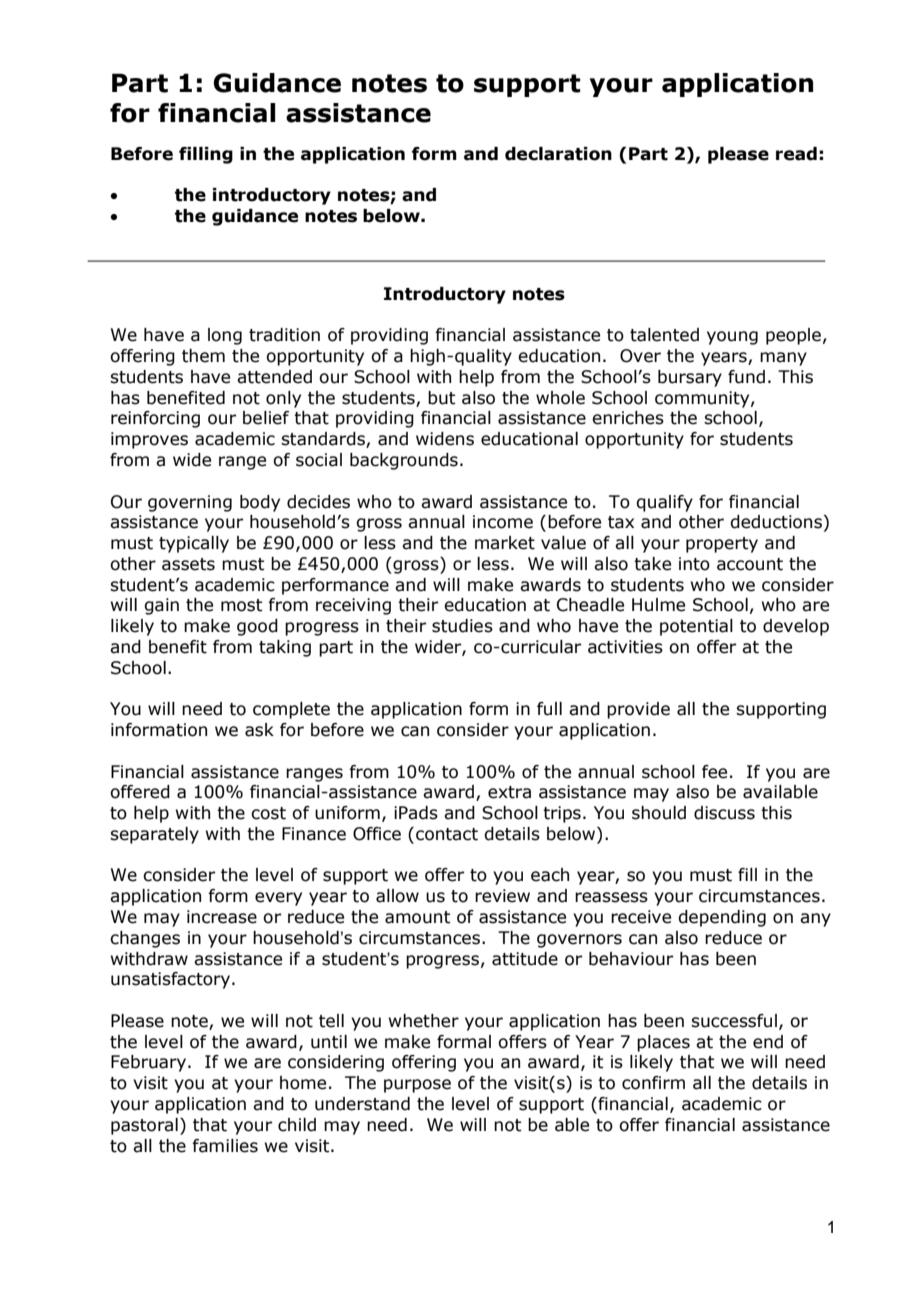 The width and height of the page is (924, 1308). Describe the element at coordinates (558, 154) in the page. I see `declaration` at that location.
